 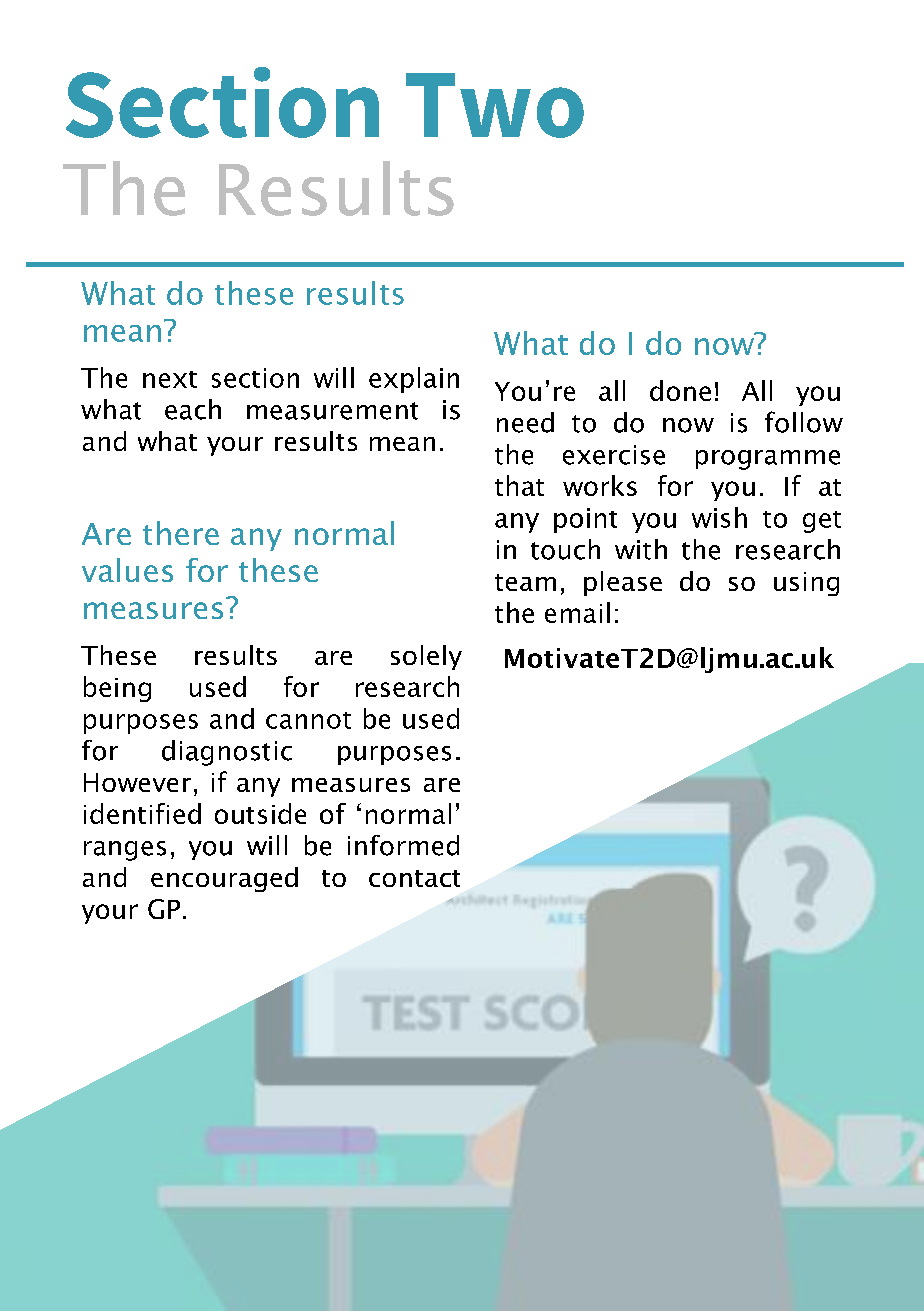 I want to click on encouraged, so click(x=224, y=879).
